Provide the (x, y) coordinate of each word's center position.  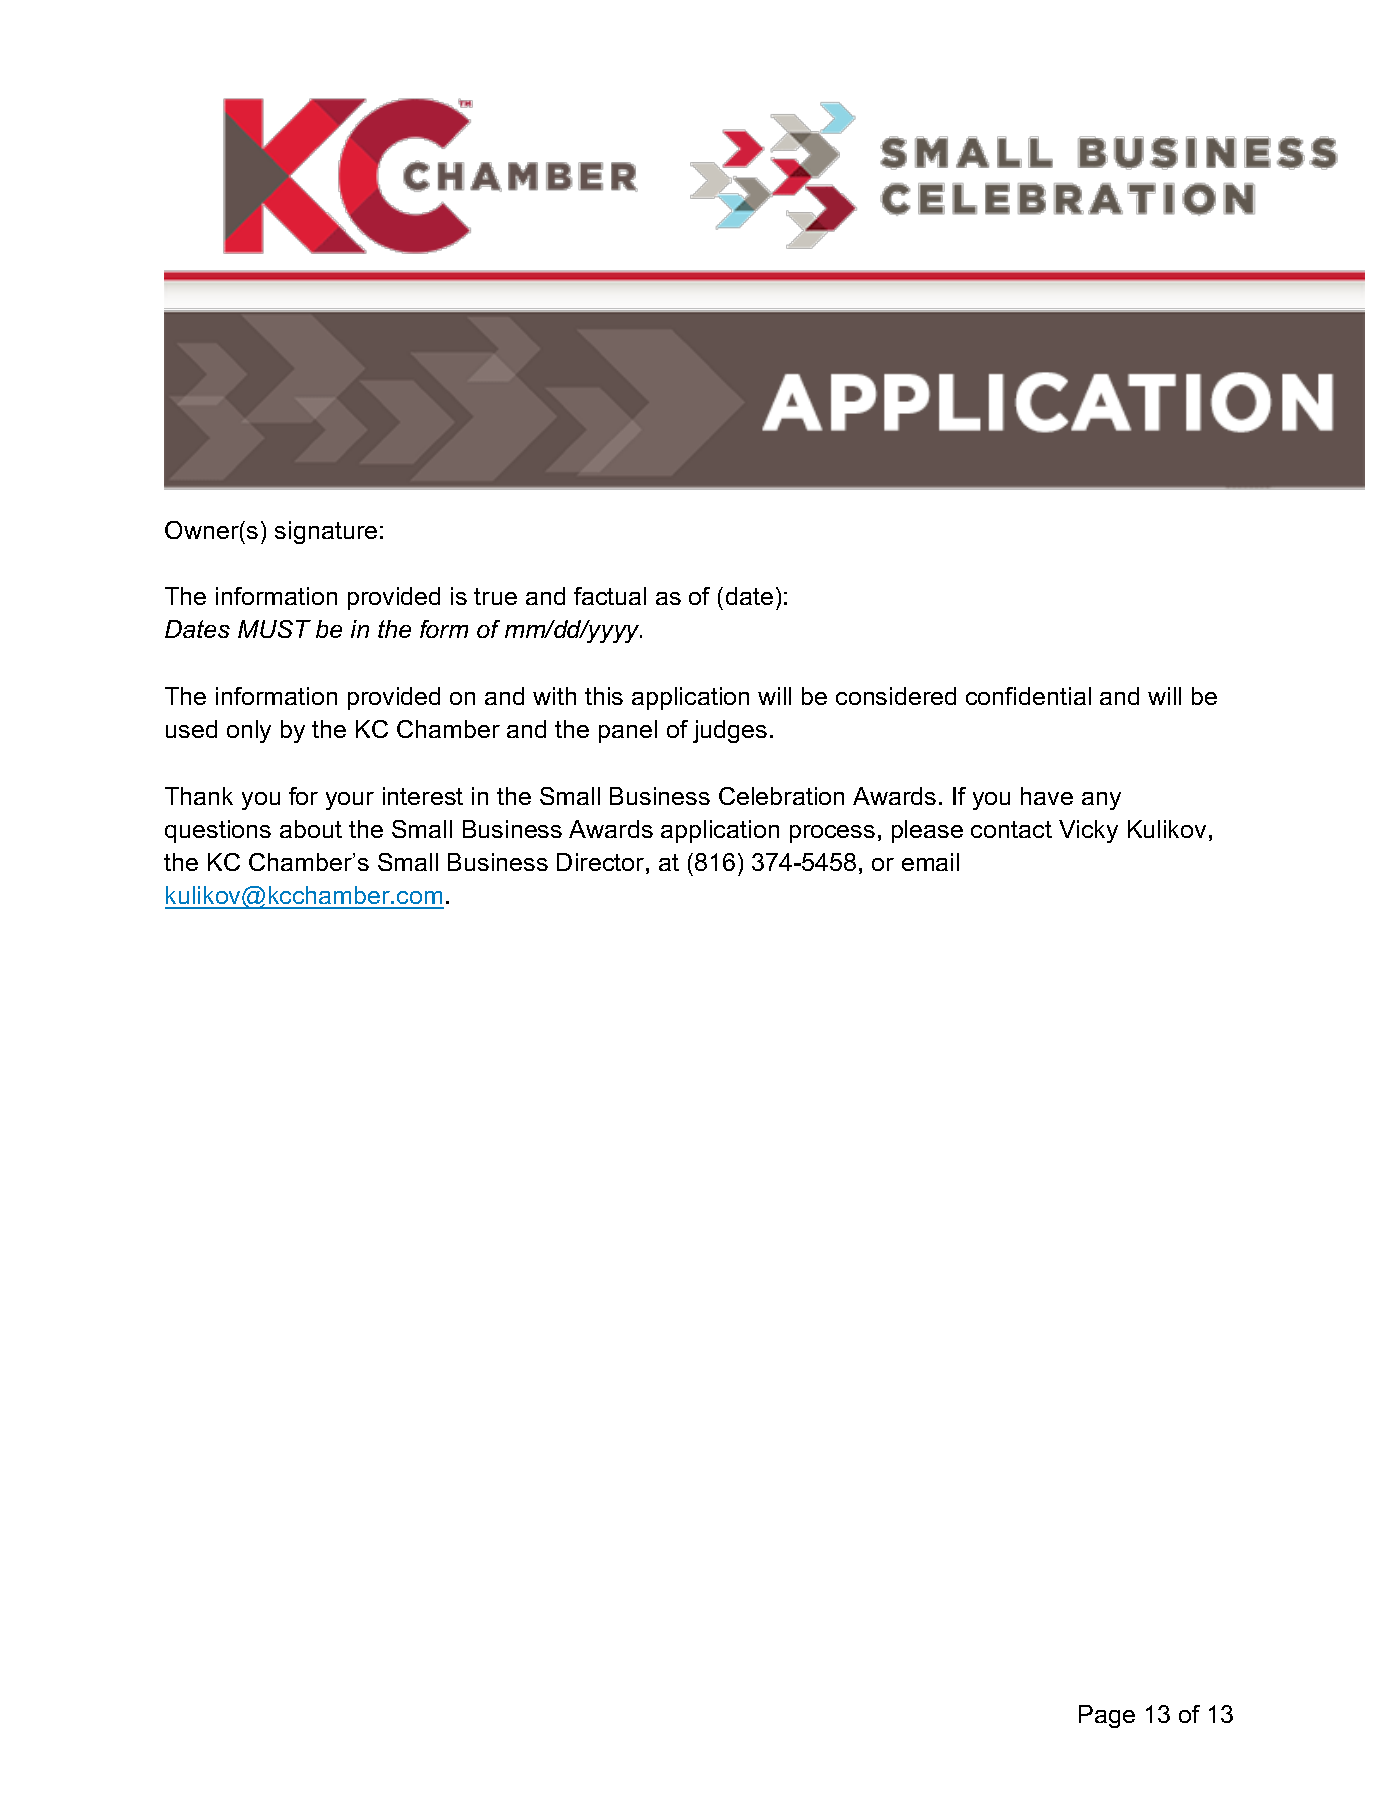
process (832, 834)
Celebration (781, 796)
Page (1107, 1716)
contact (1011, 829)
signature (326, 532)
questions (218, 831)
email (930, 862)
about (311, 829)
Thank (199, 796)
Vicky (1088, 831)
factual (610, 596)
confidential (1028, 696)
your (350, 801)
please (927, 831)
